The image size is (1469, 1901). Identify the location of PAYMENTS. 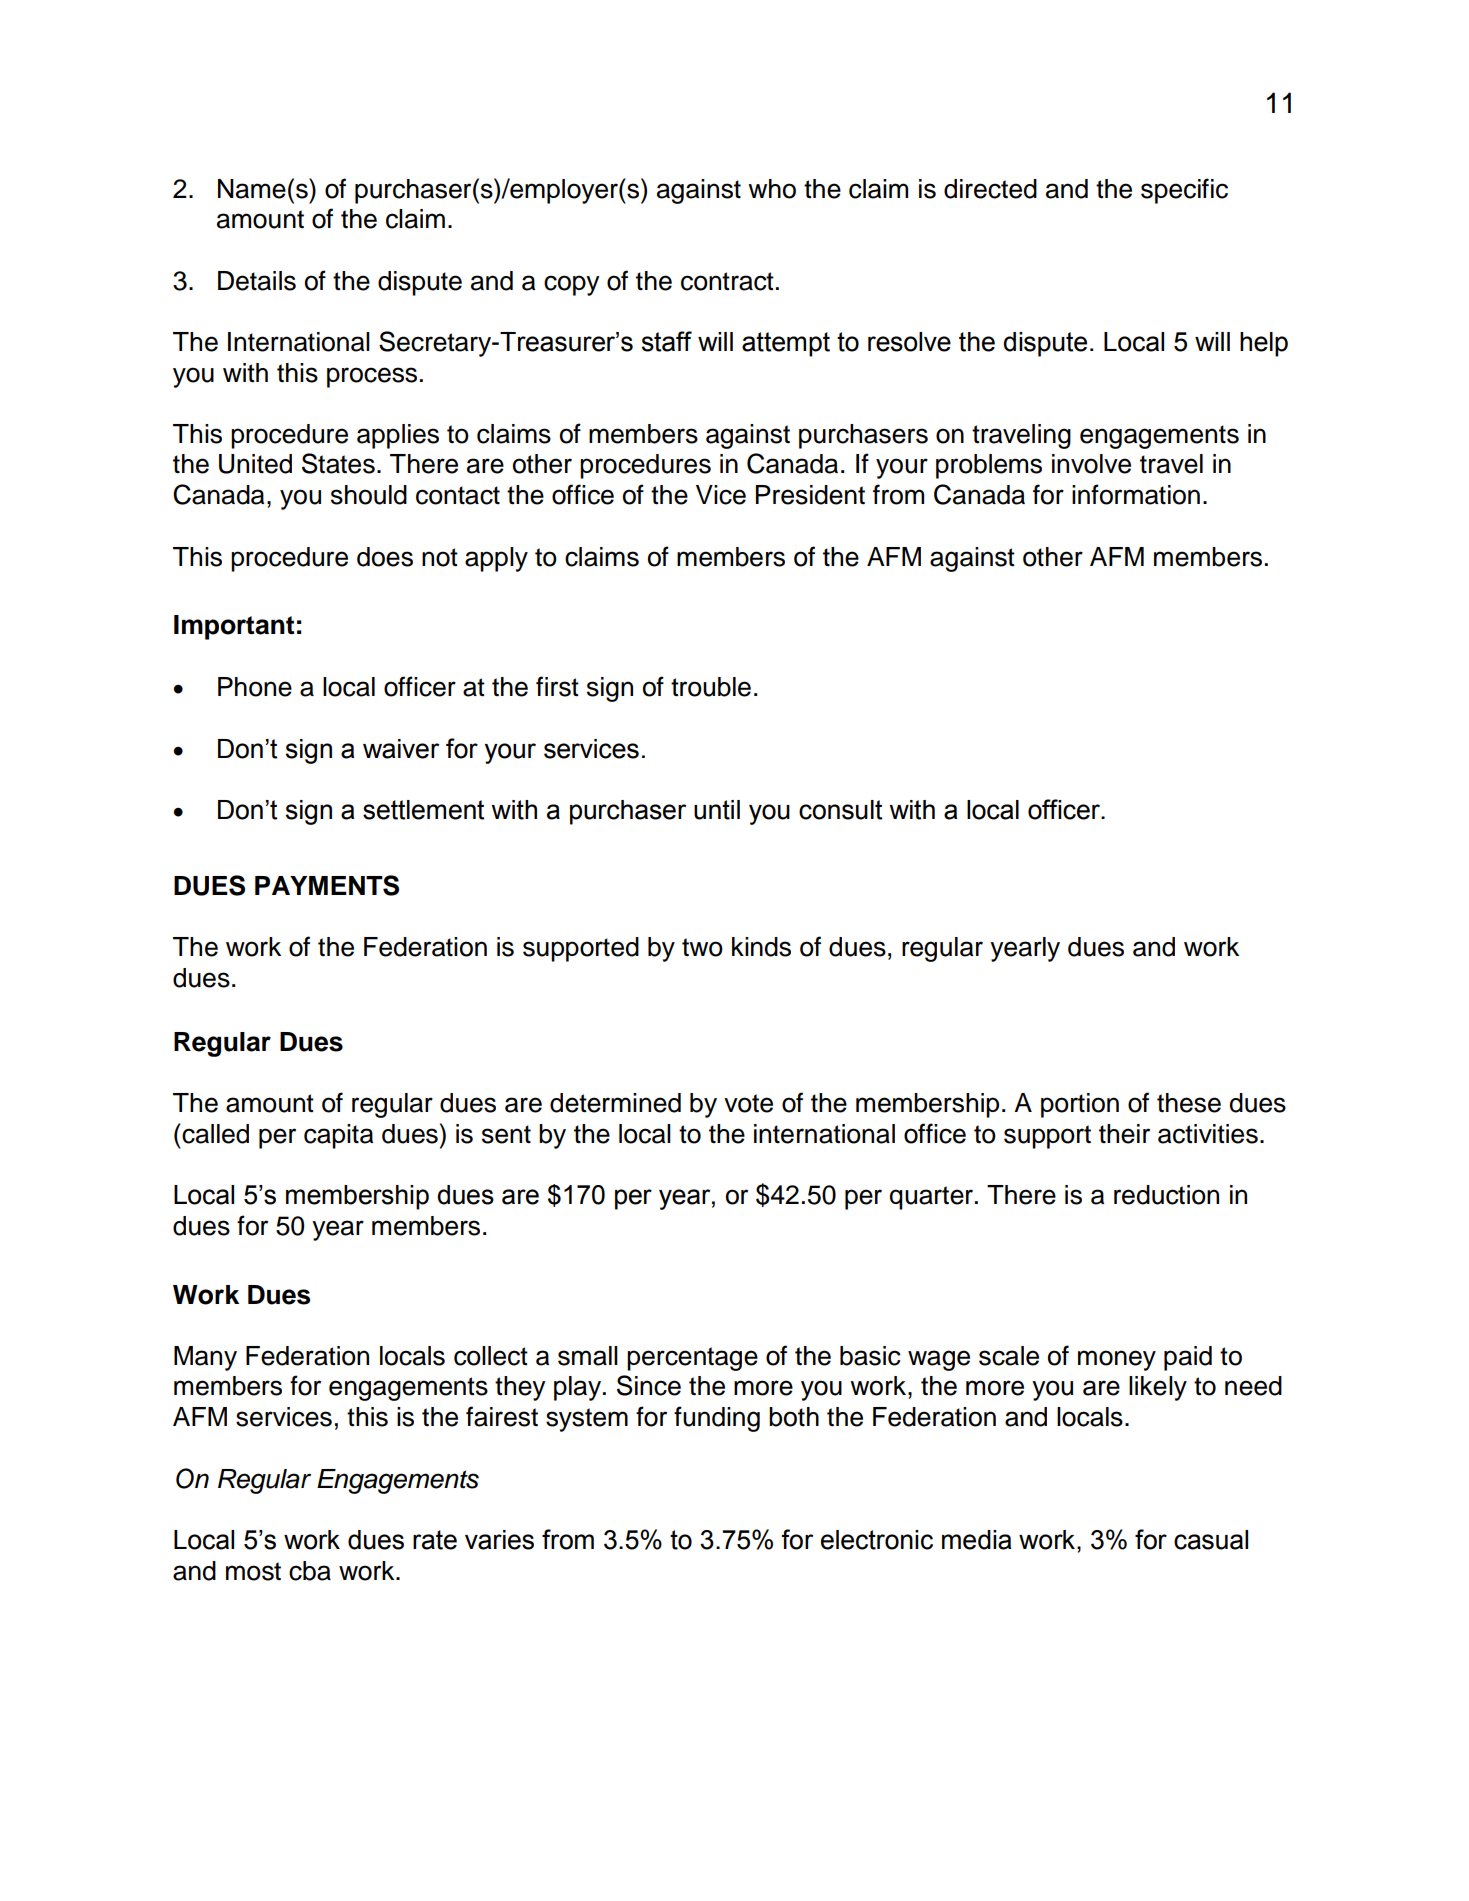
(327, 885).
